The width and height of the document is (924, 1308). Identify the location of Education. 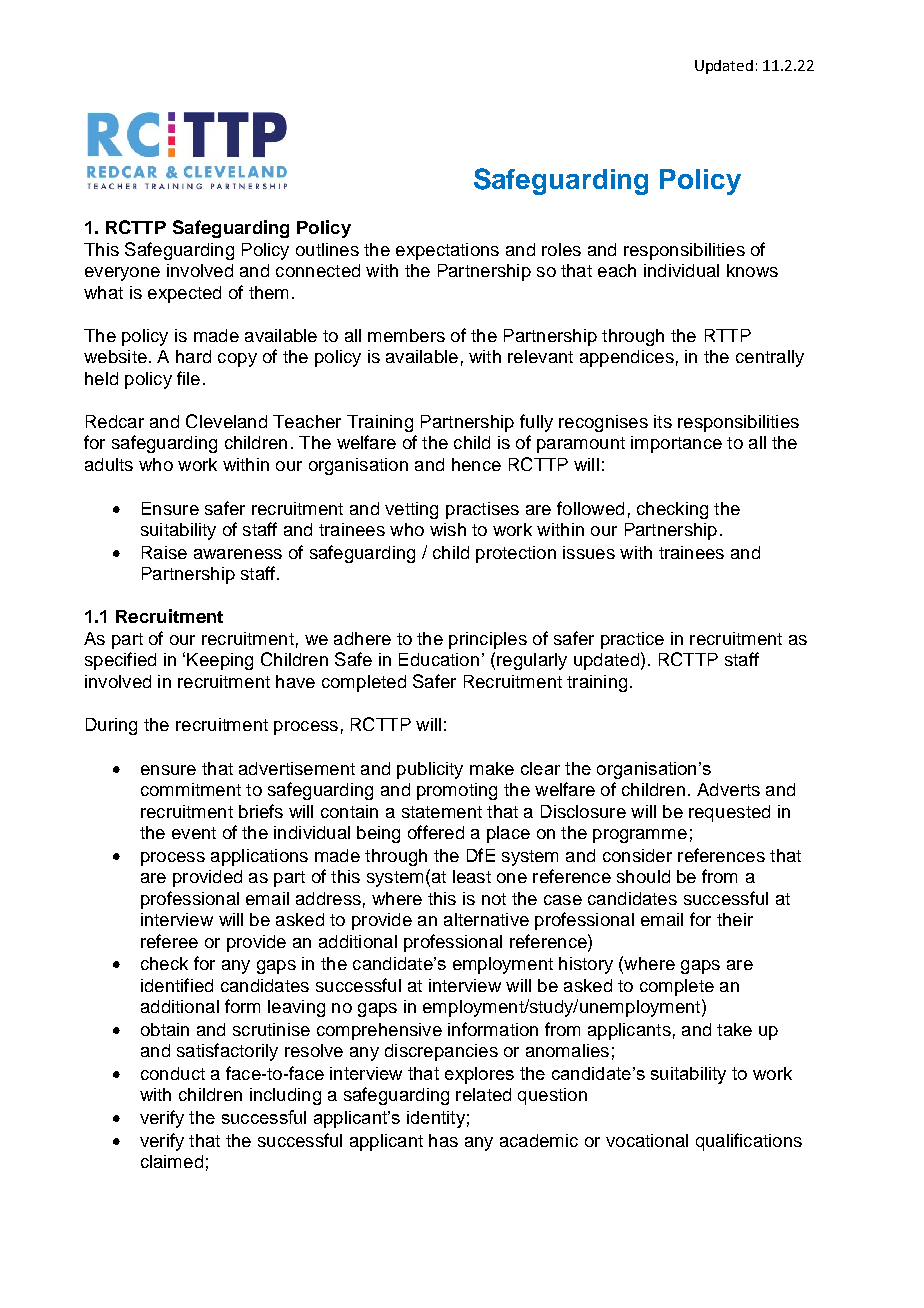
(439, 659).
